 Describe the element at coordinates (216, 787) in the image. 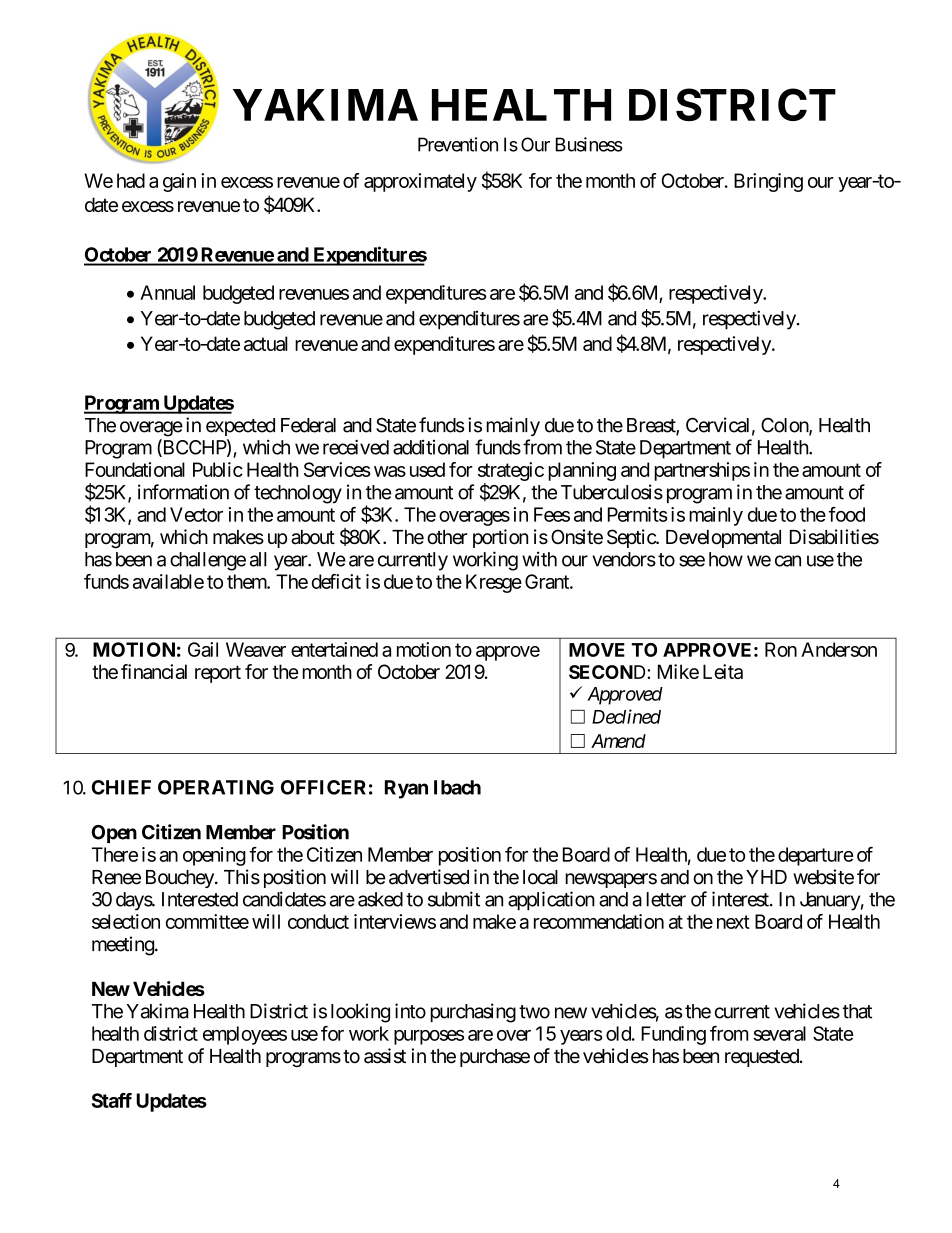

I see `OPERATING` at that location.
